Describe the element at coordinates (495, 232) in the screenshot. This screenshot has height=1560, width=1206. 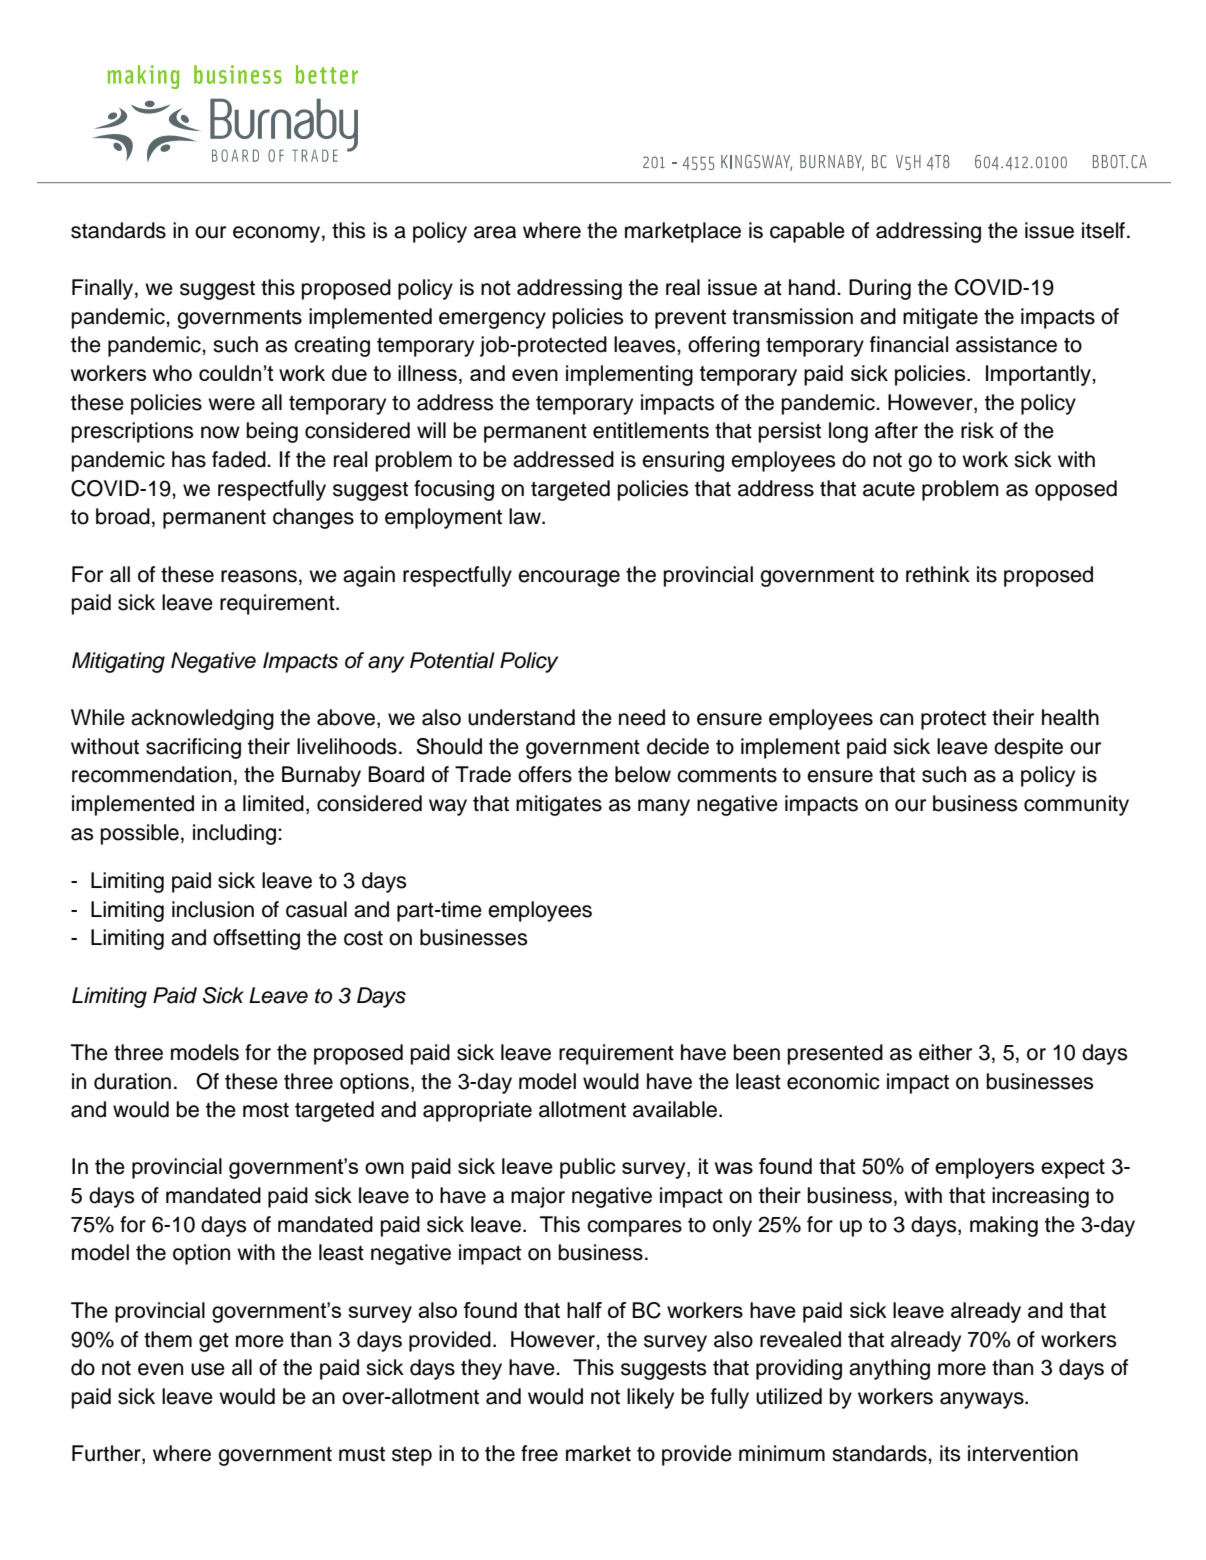
I see `area` at that location.
